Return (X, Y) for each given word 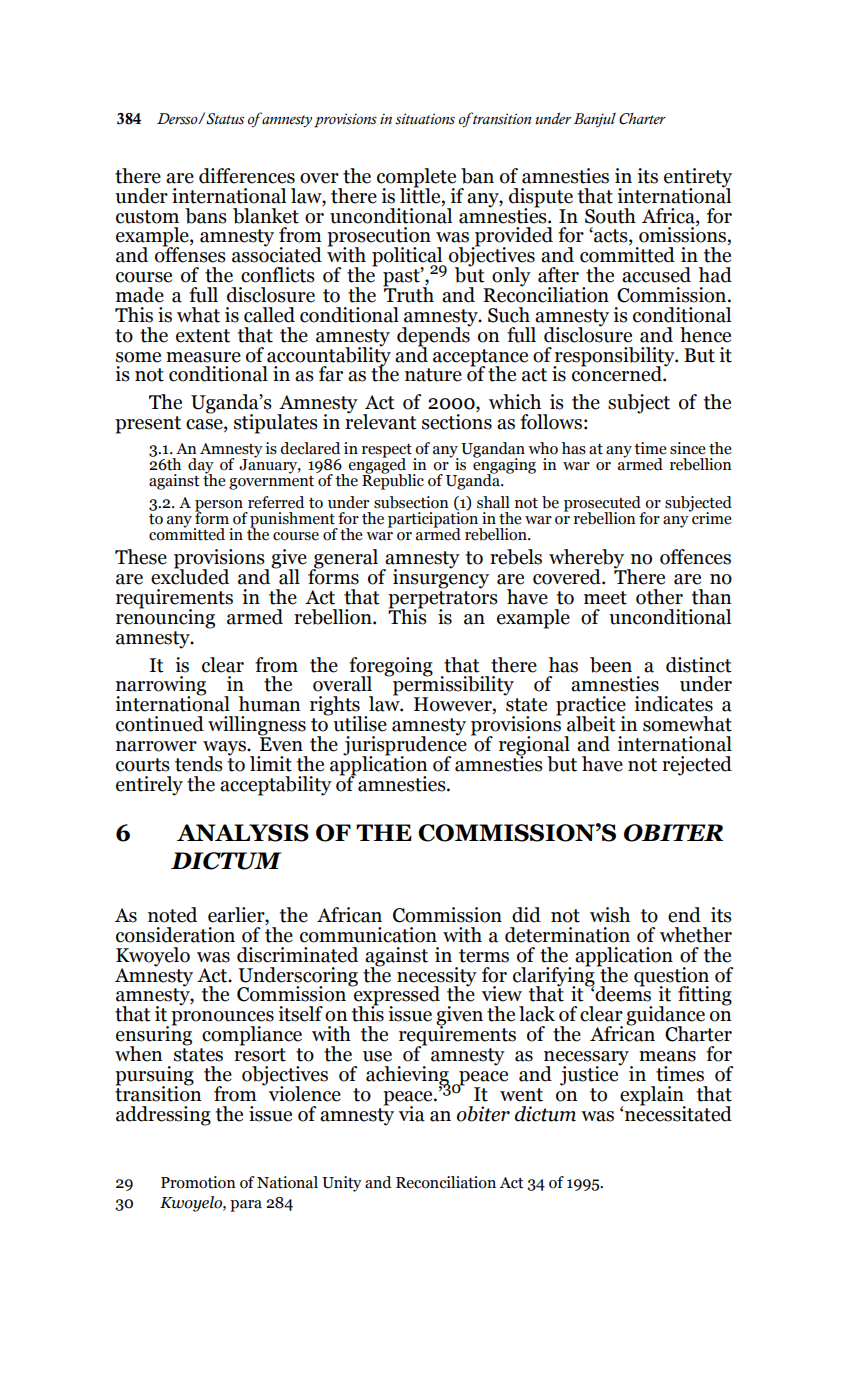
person (220, 507)
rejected (697, 766)
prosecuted (603, 505)
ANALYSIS (243, 833)
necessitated (678, 1112)
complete (416, 178)
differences (247, 176)
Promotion (198, 1182)
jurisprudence (405, 746)
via (412, 1114)
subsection (411, 502)
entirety (698, 178)
